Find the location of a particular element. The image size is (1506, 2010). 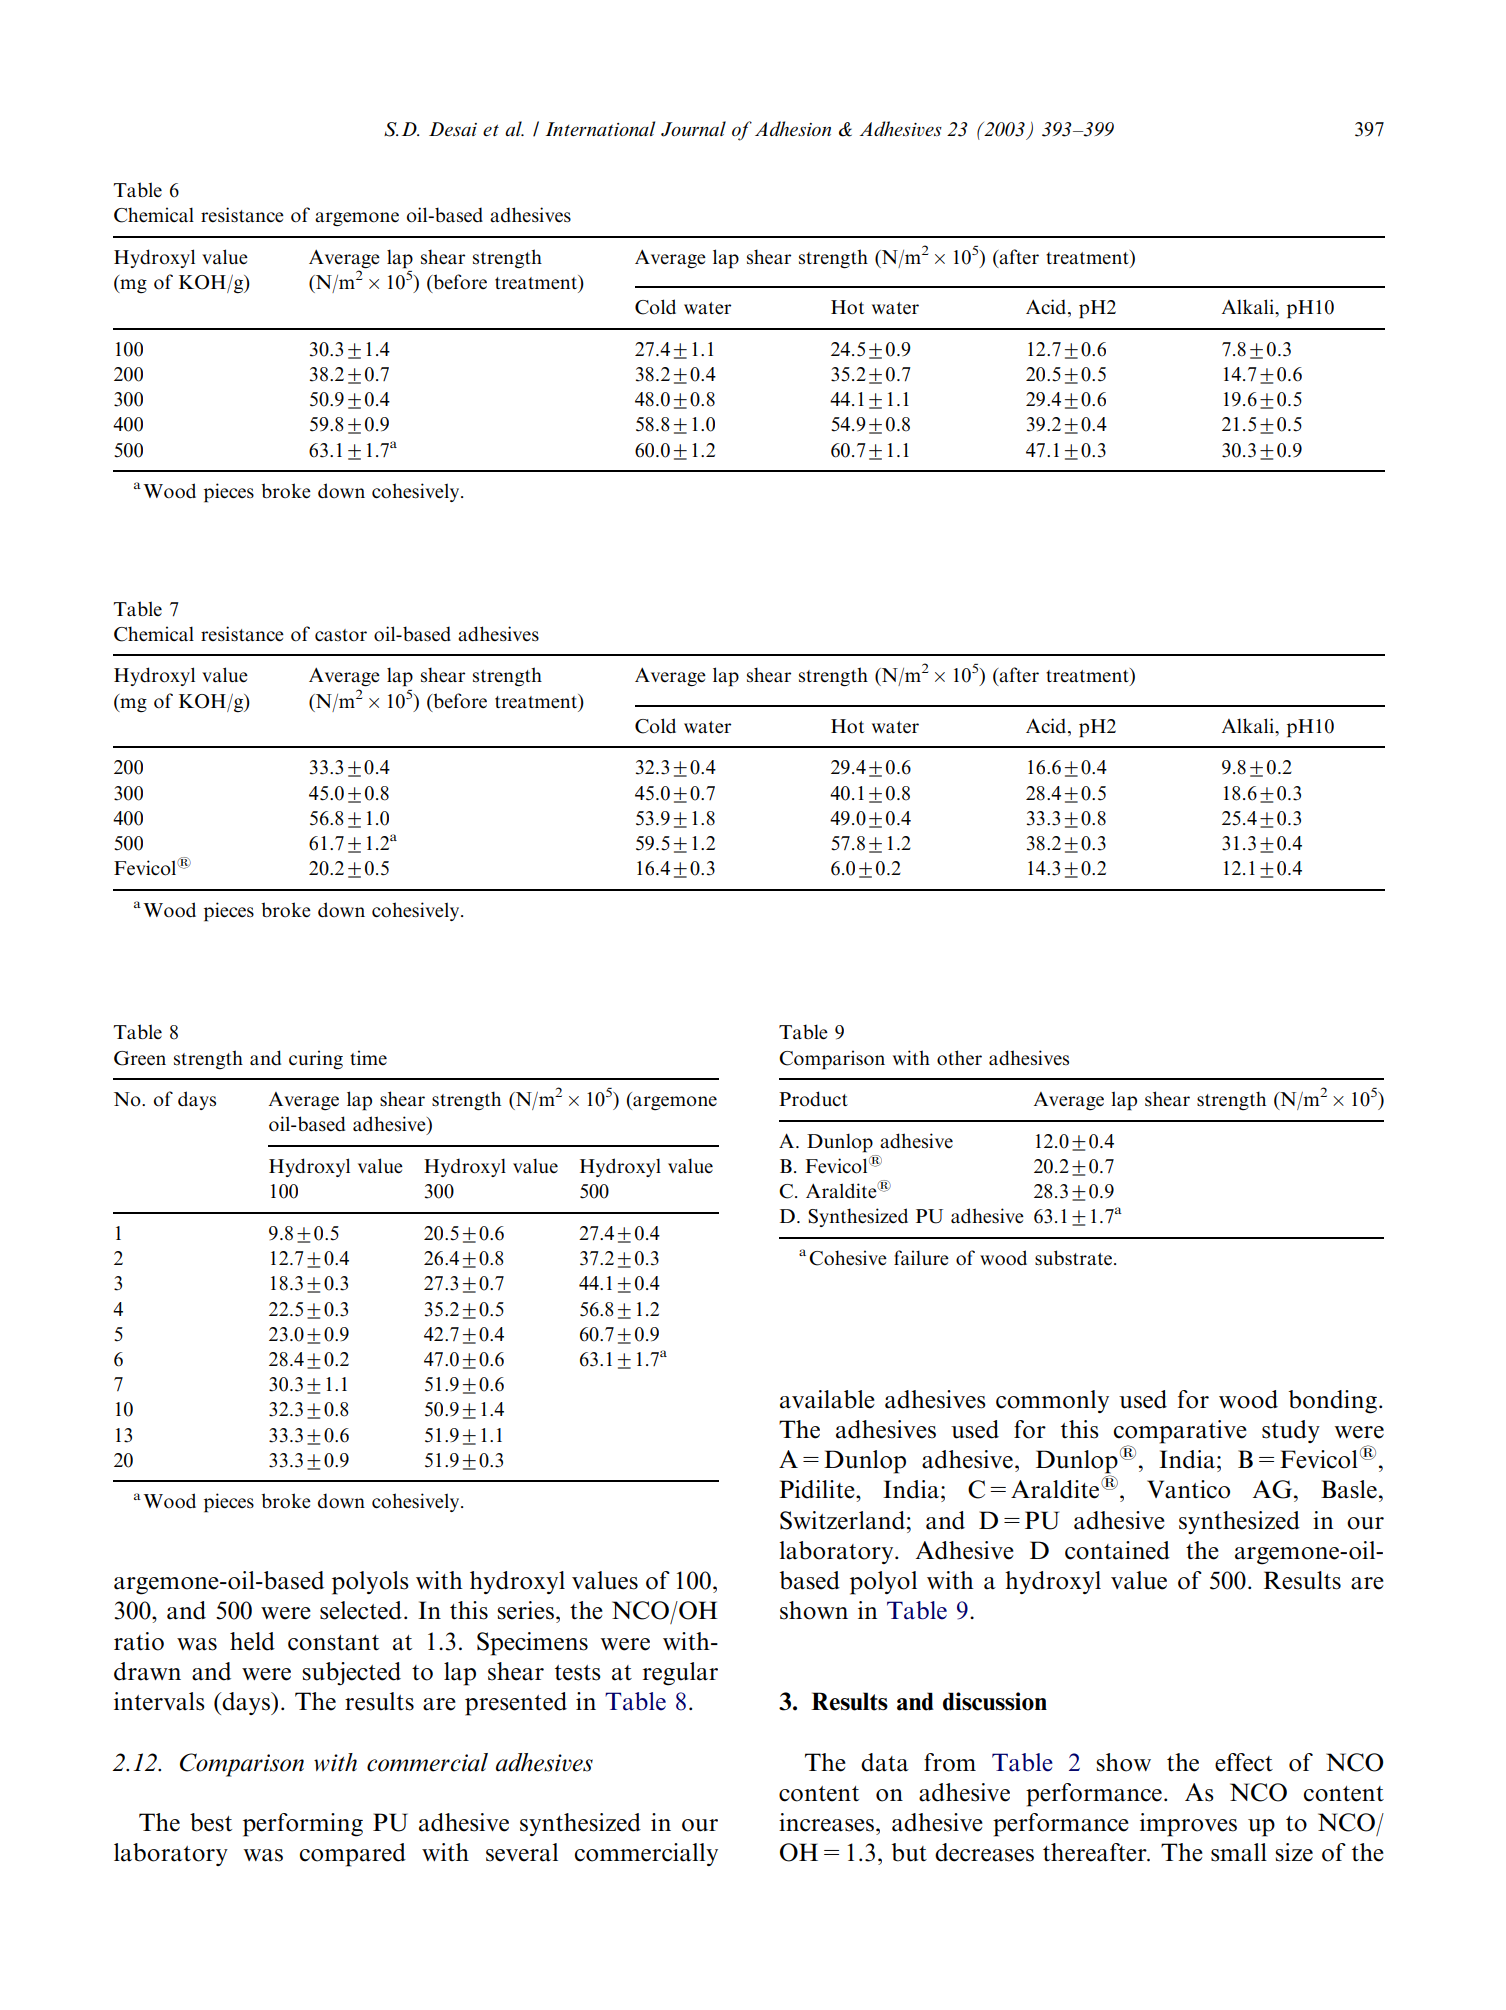

Product is located at coordinates (813, 1099).
